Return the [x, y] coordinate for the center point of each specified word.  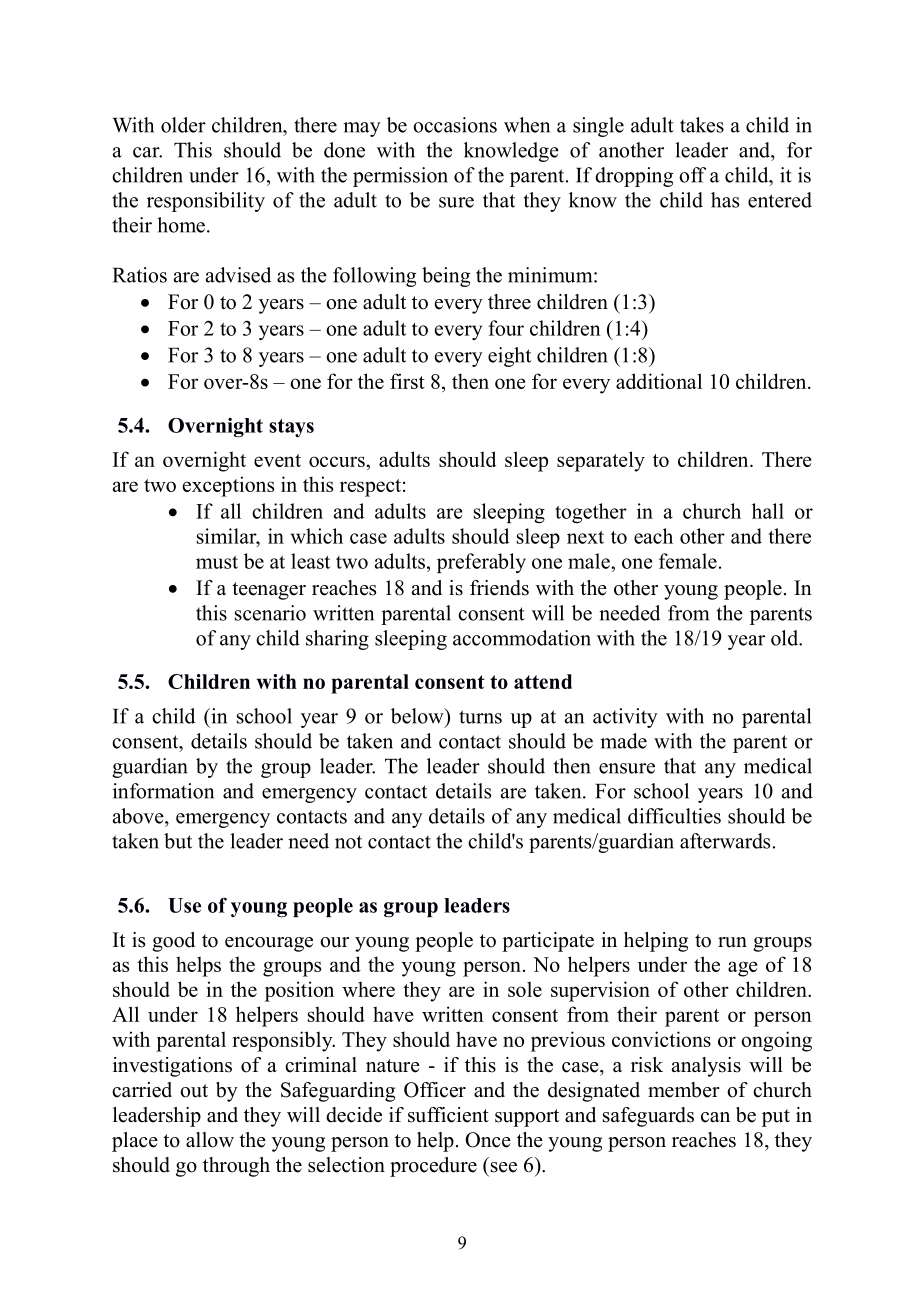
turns [480, 717]
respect [370, 488]
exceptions [228, 486]
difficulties [674, 816]
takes [702, 125]
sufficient [448, 1115]
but [178, 841]
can [715, 1117]
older [183, 125]
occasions [455, 125]
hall [768, 511]
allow [210, 1140]
